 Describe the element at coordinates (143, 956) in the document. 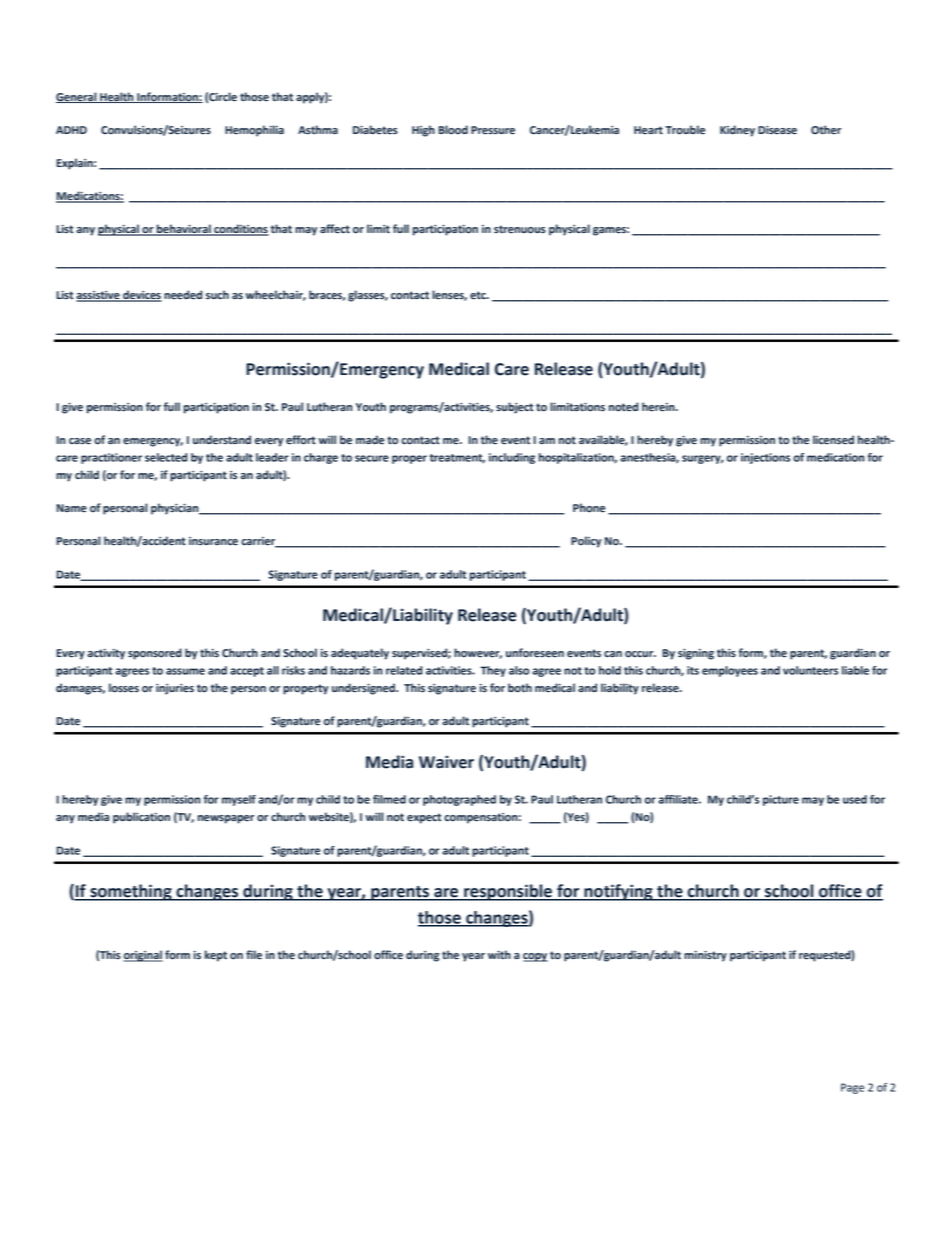

I see `original` at that location.
